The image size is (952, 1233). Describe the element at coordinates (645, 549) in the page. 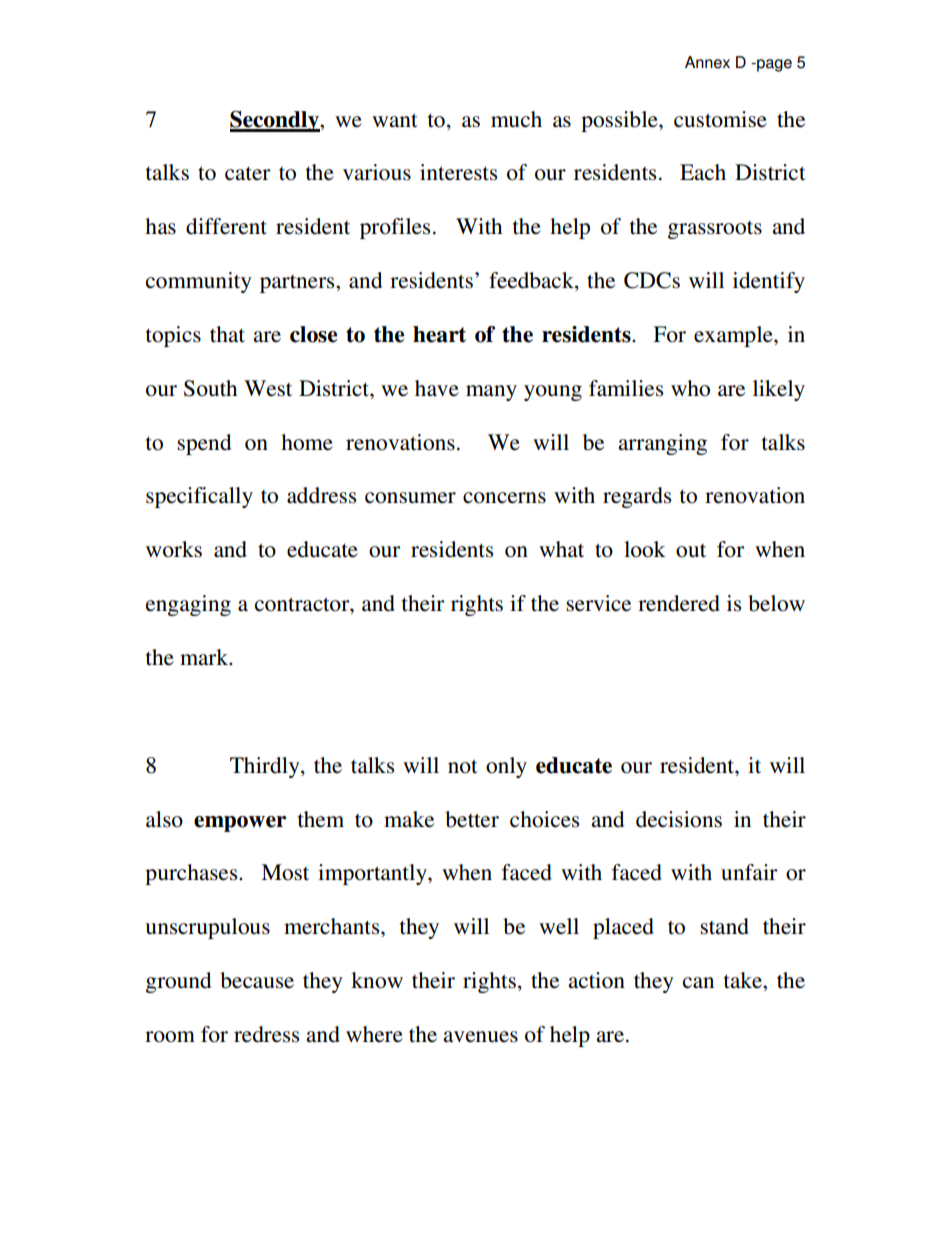

I see `look` at that location.
